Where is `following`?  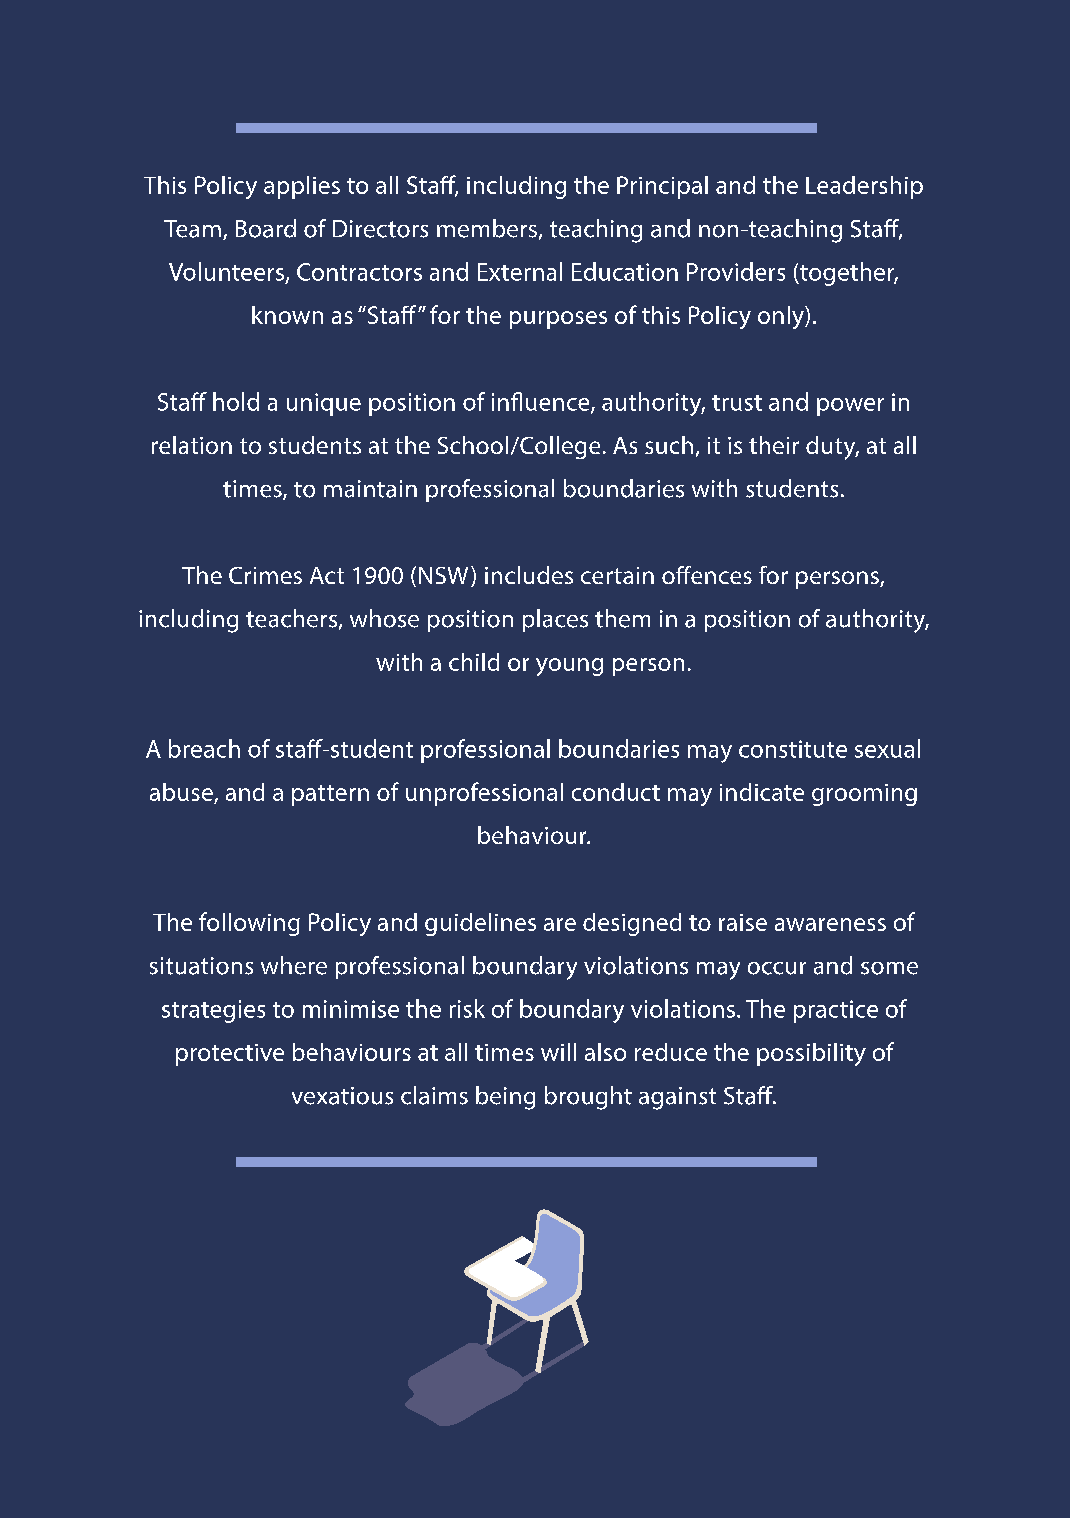
following is located at coordinates (249, 924).
